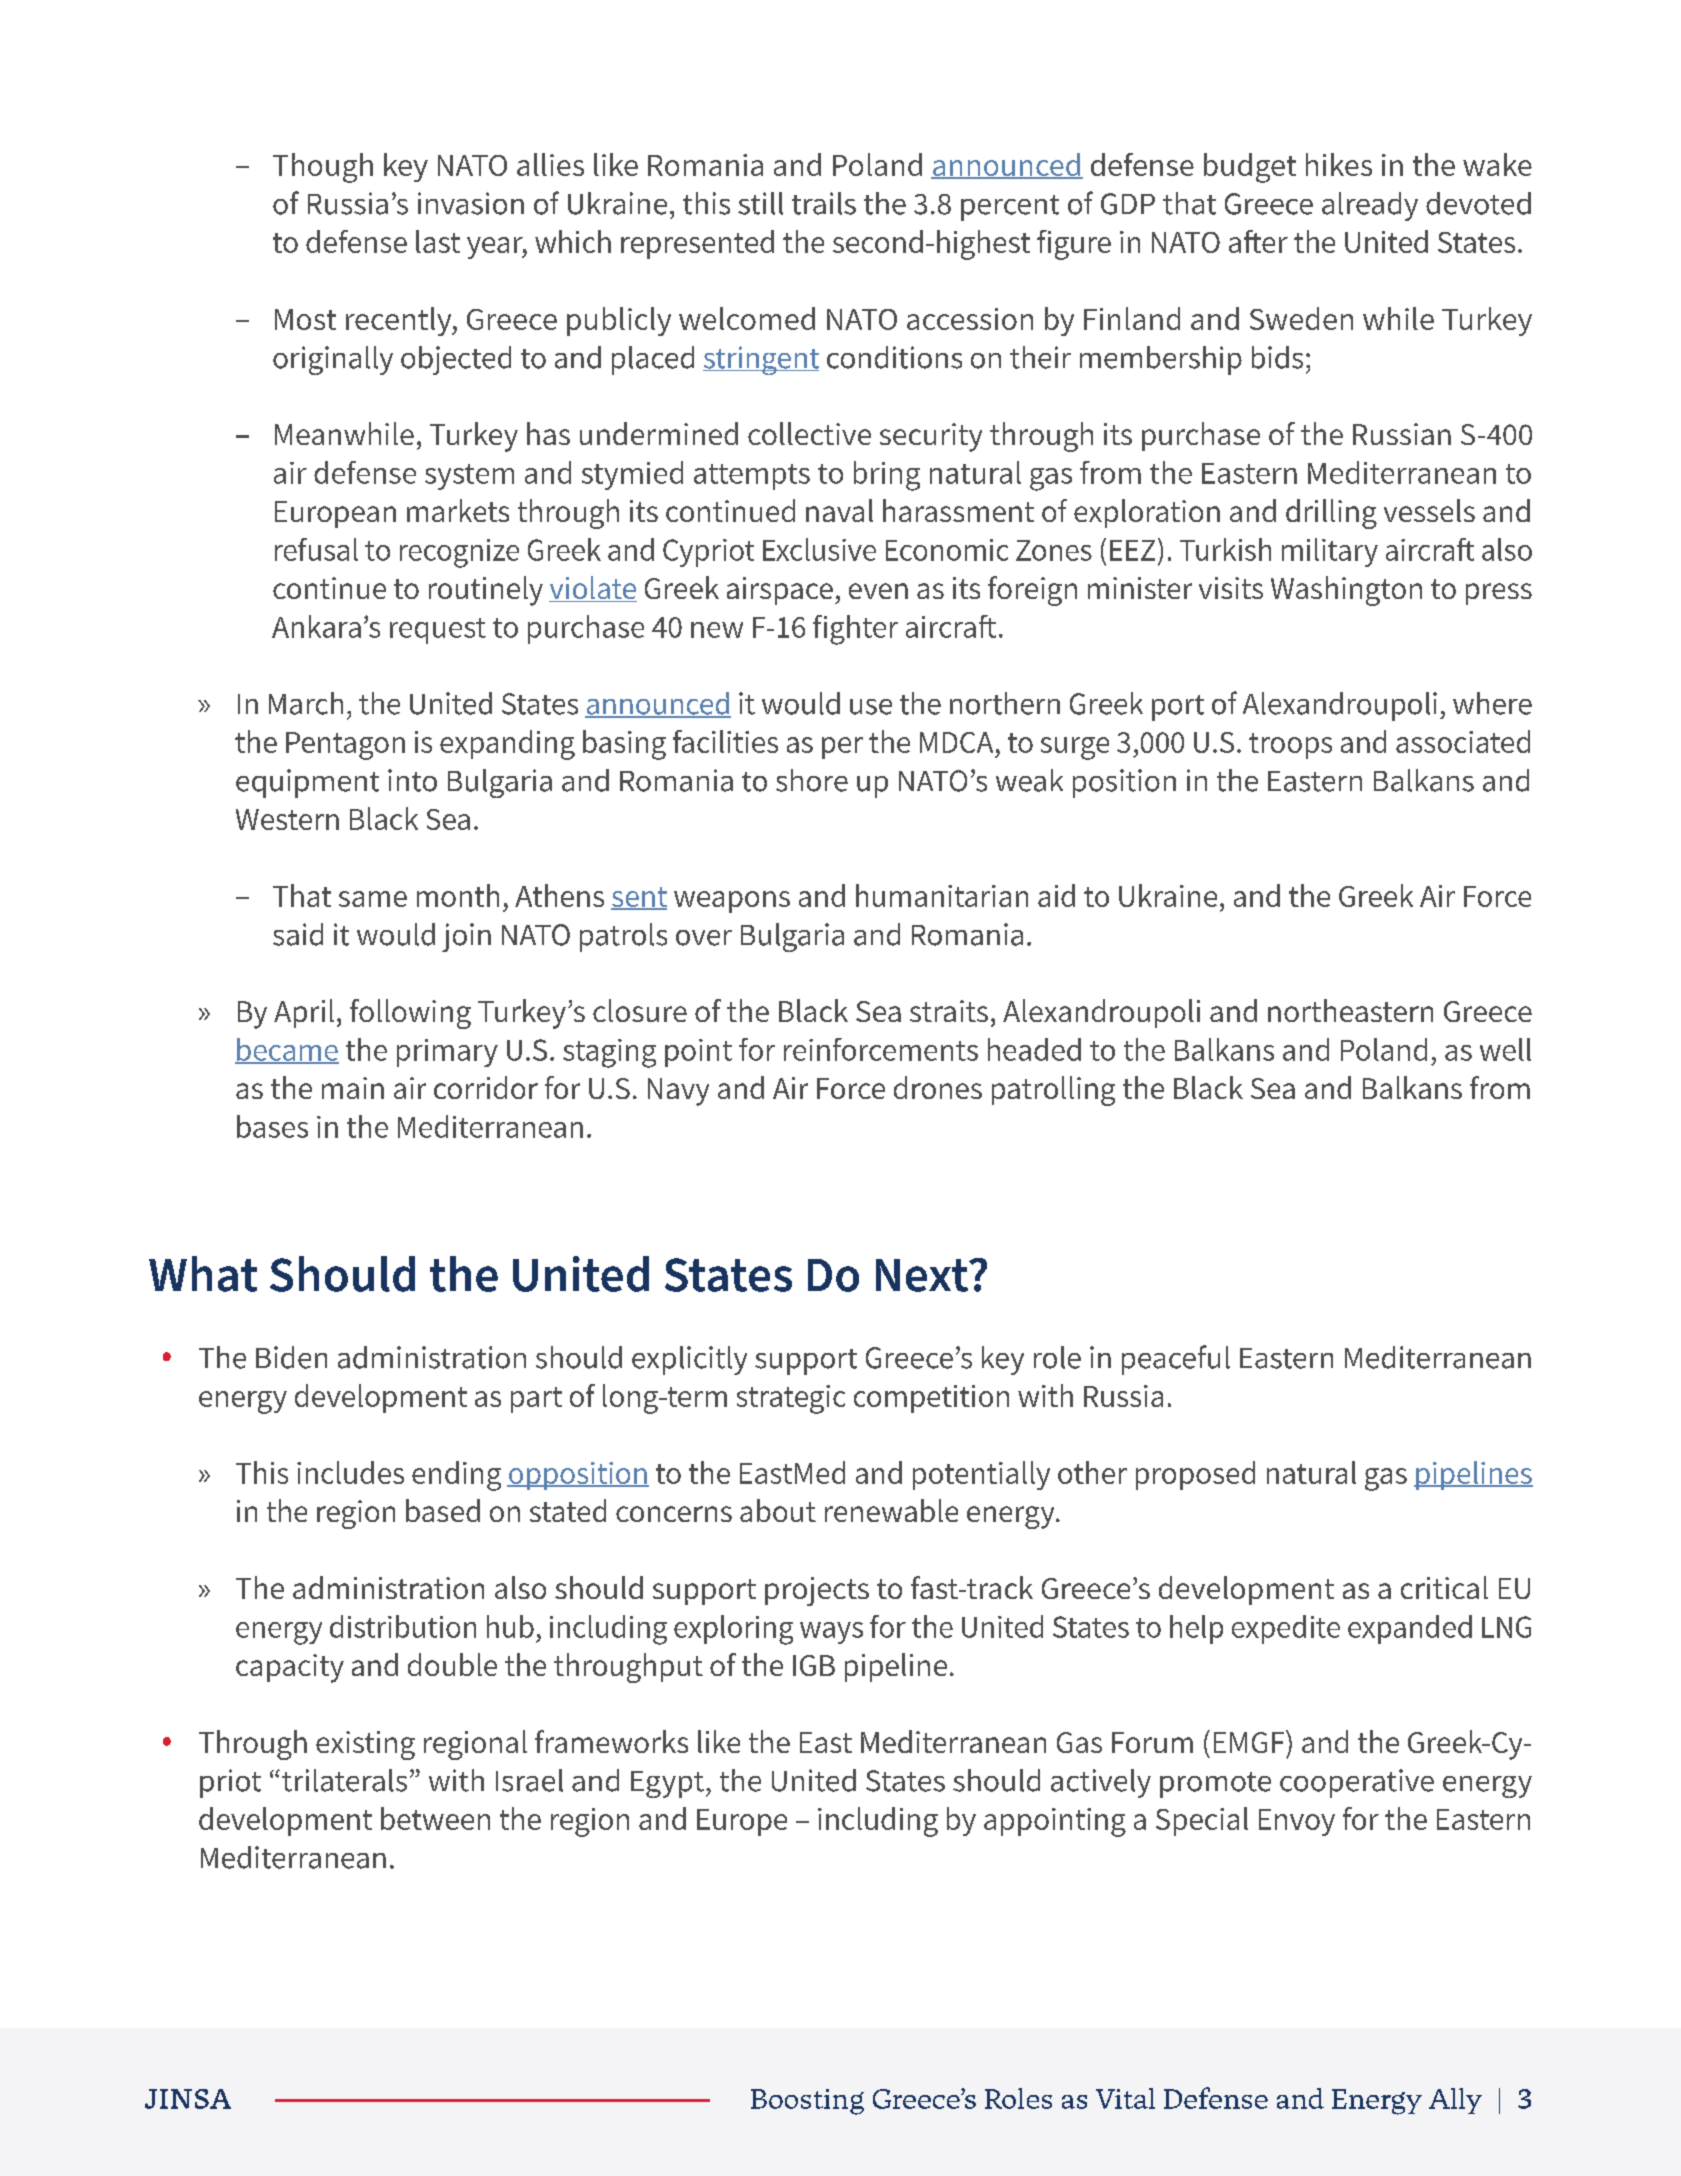 This page has width=1681, height=2176. I want to click on trails, so click(824, 203).
